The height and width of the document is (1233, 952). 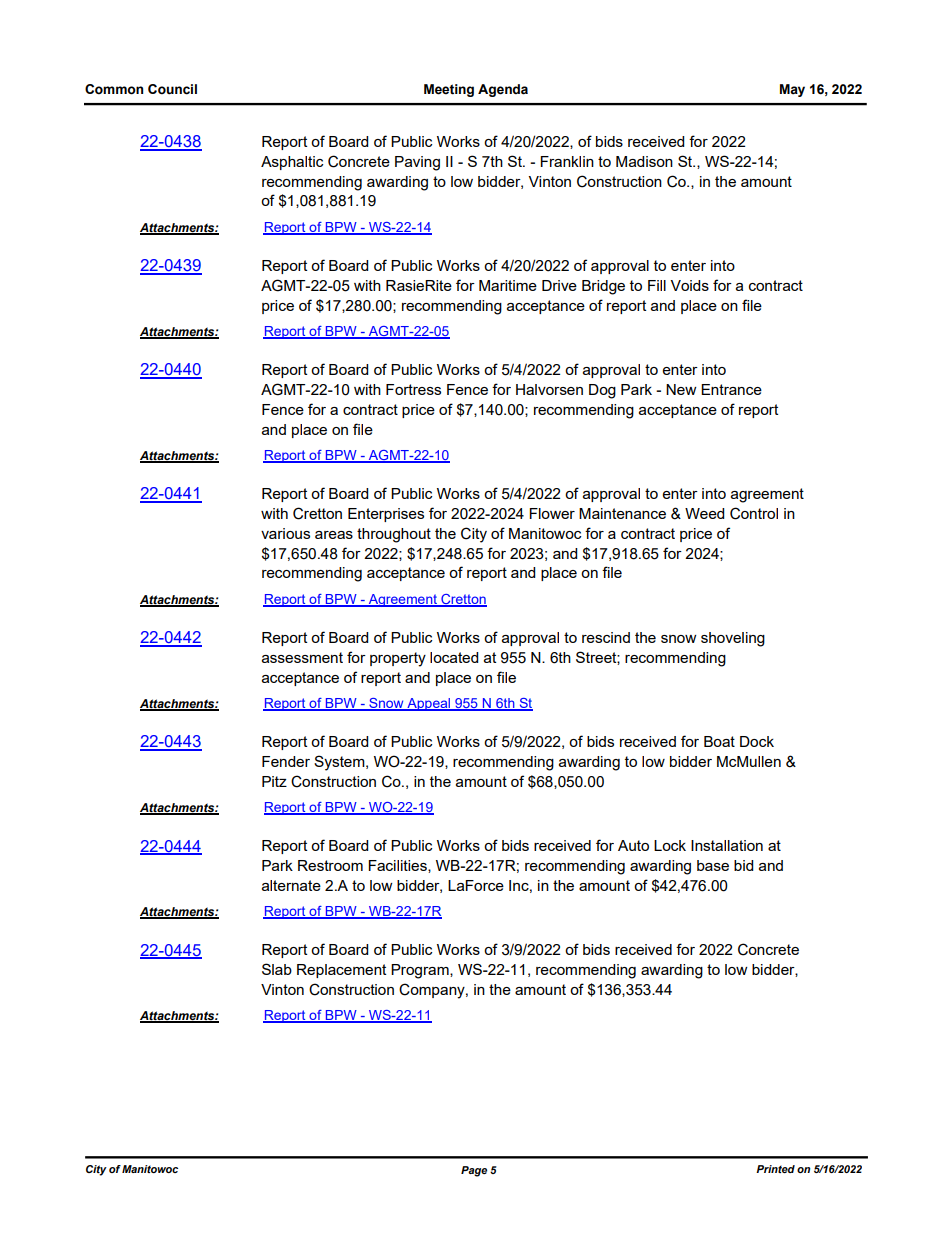 What do you see at coordinates (302, 657) in the document?
I see `assessment` at bounding box center [302, 657].
